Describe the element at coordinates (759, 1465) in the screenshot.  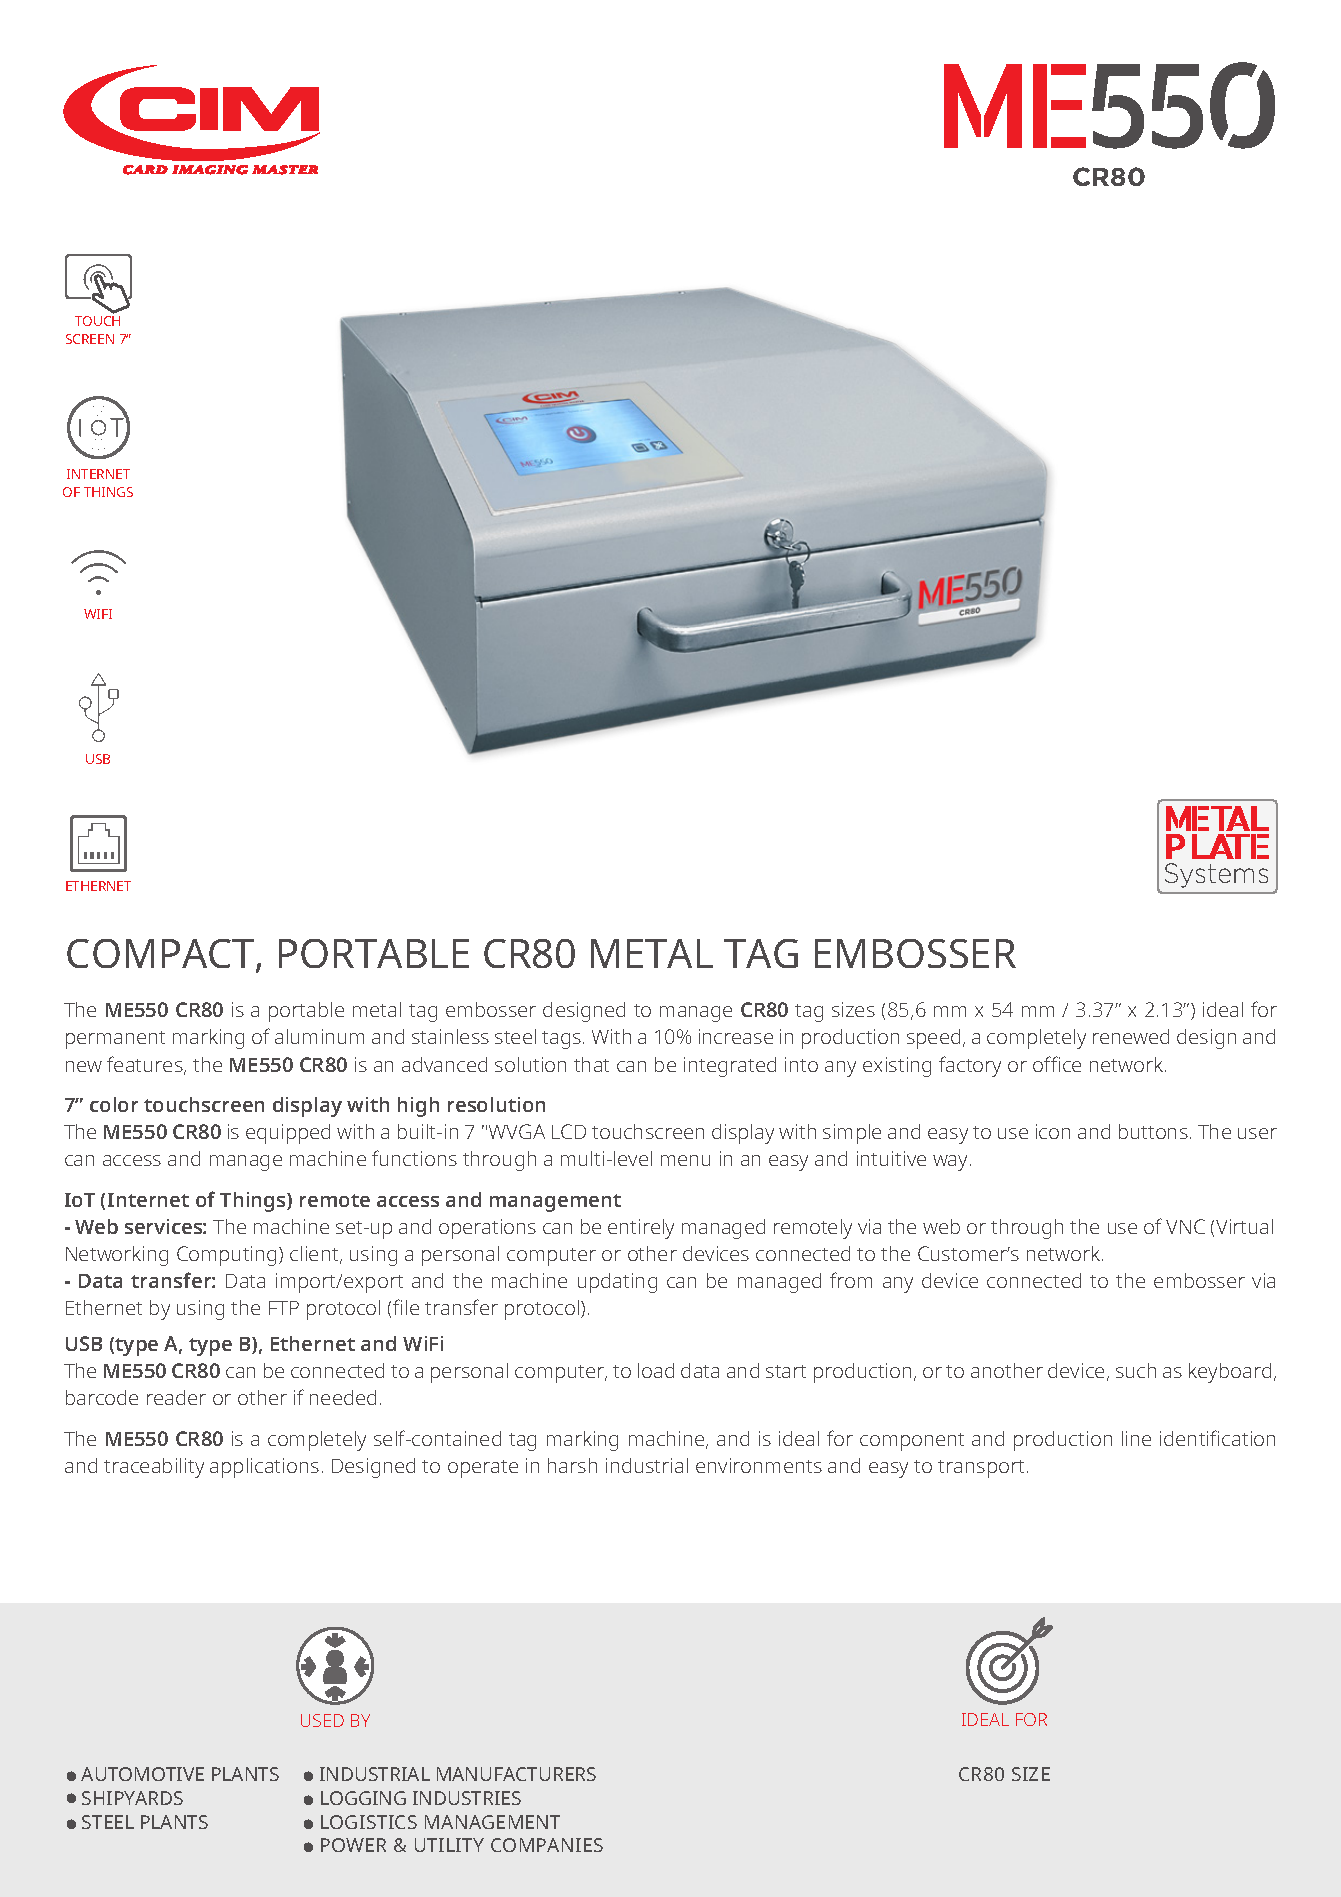
I see `environments` at that location.
